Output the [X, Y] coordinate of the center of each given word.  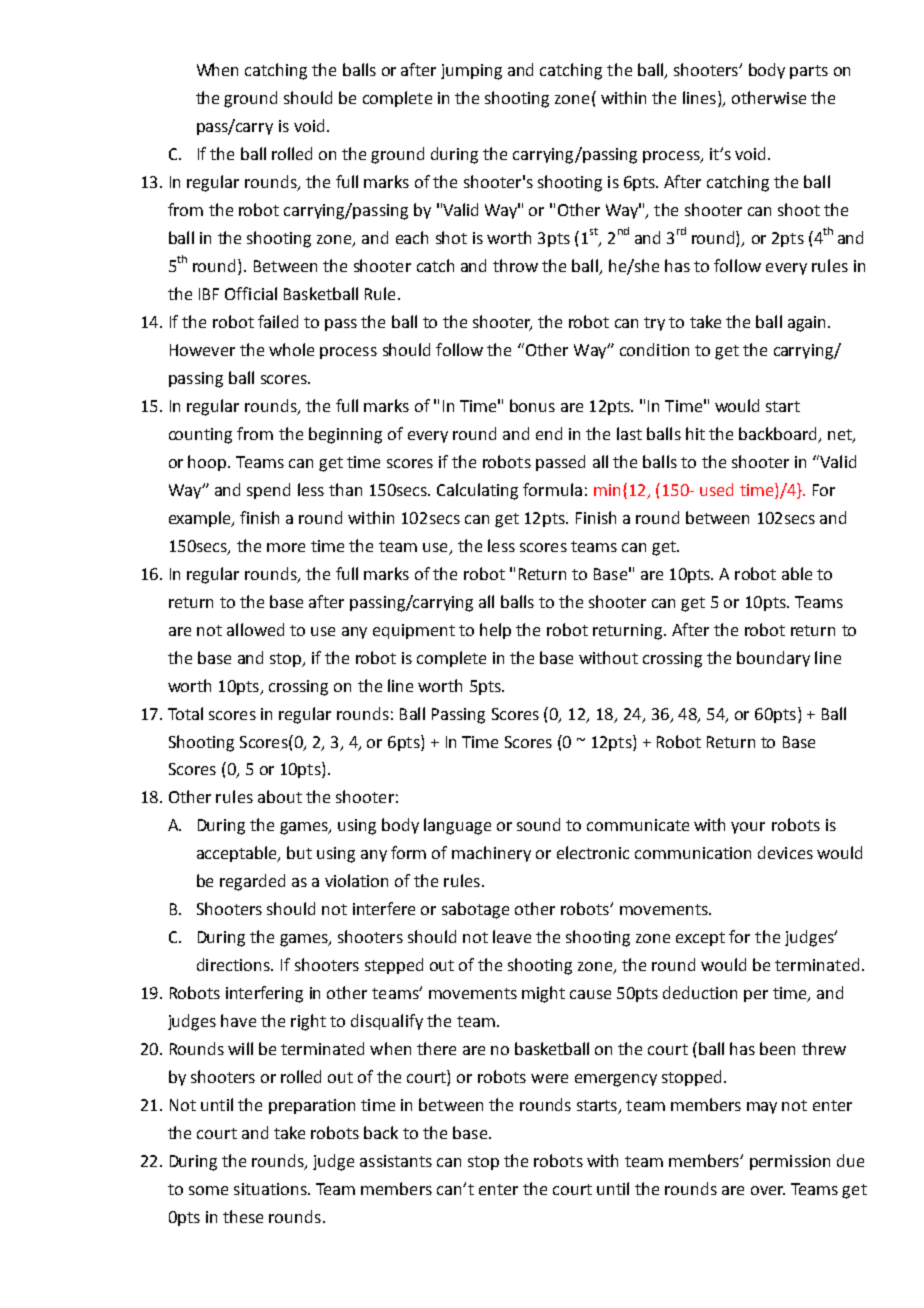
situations [271, 1189]
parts [809, 72]
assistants [396, 1161]
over [768, 1190]
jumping [471, 72]
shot [451, 237]
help [495, 631]
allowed [255, 629]
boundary [773, 659]
